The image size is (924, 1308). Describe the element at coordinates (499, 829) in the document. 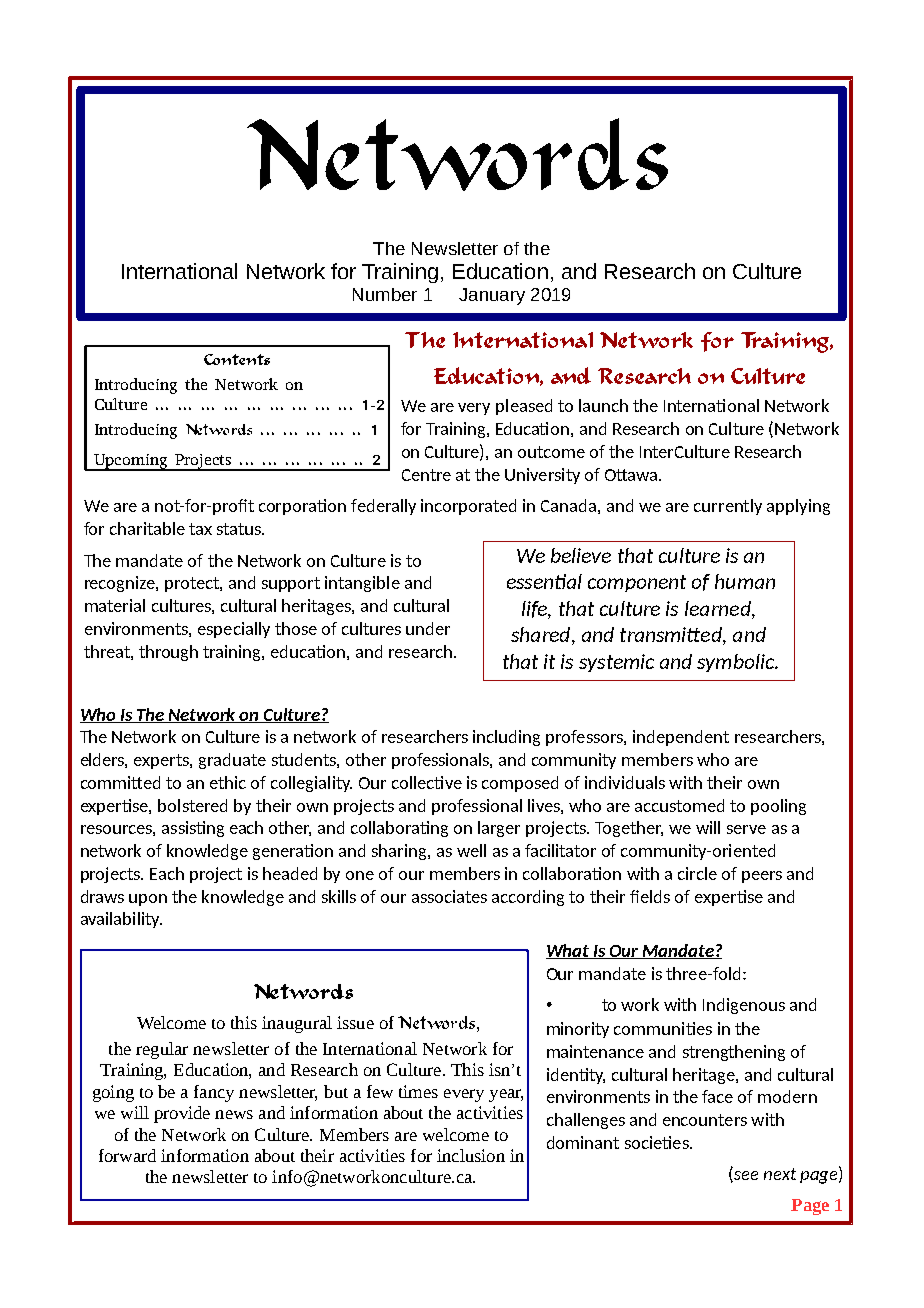

I see `larger` at that location.
